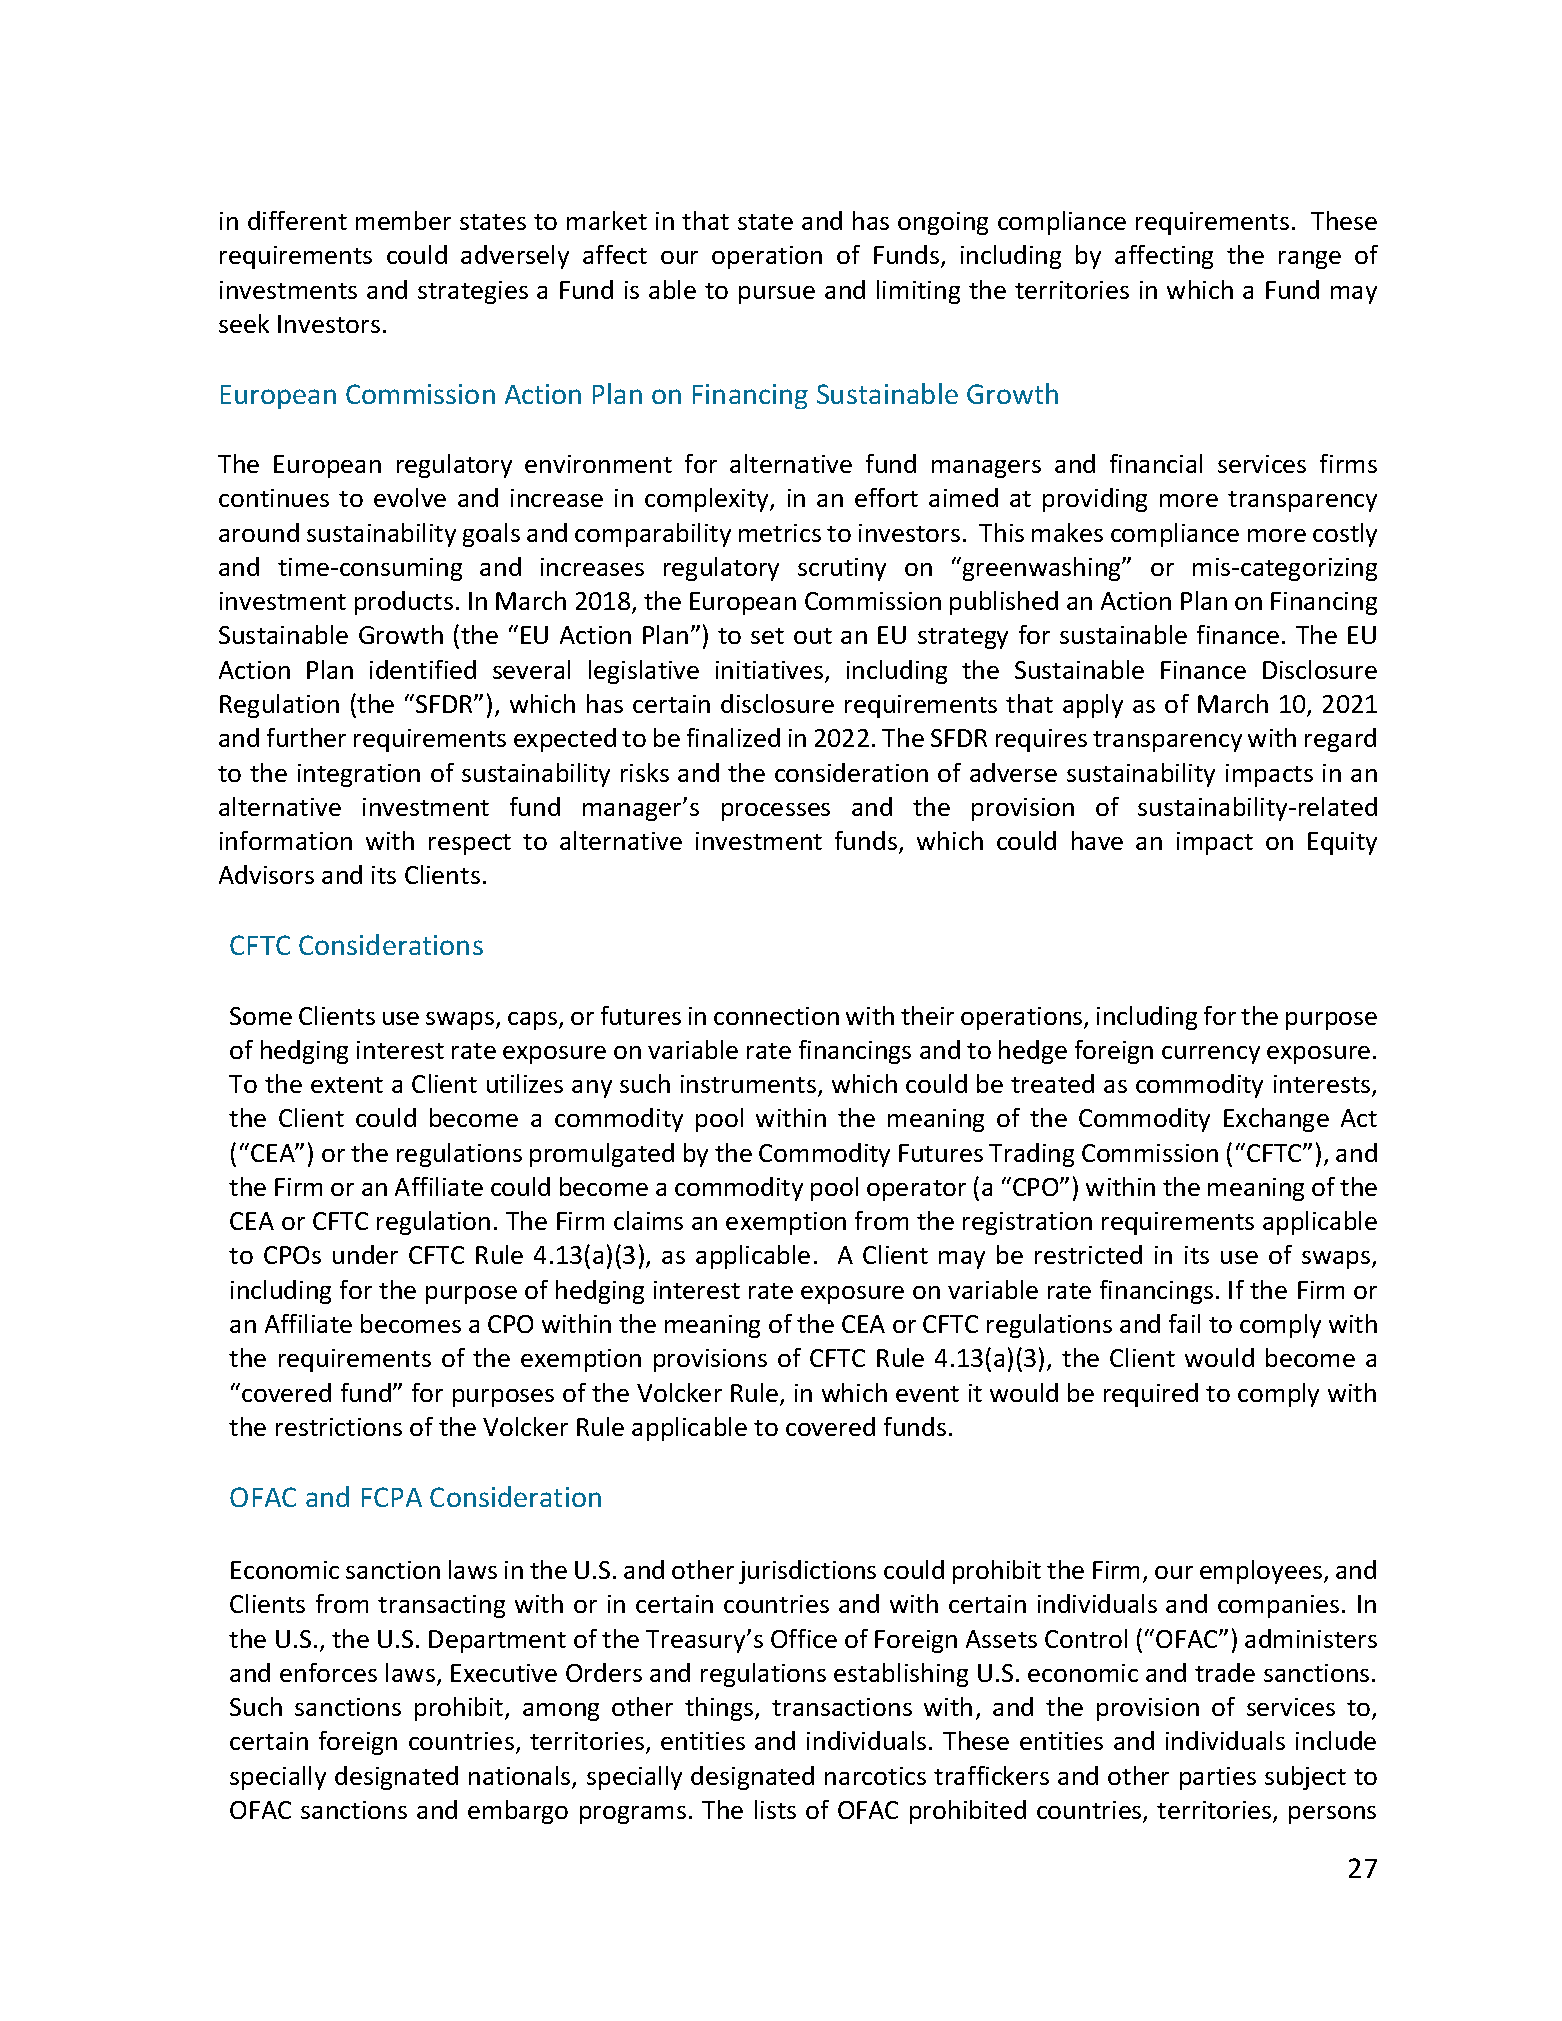 This image has width=1562, height=2021. What do you see at coordinates (1093, 706) in the image?
I see `apply` at bounding box center [1093, 706].
